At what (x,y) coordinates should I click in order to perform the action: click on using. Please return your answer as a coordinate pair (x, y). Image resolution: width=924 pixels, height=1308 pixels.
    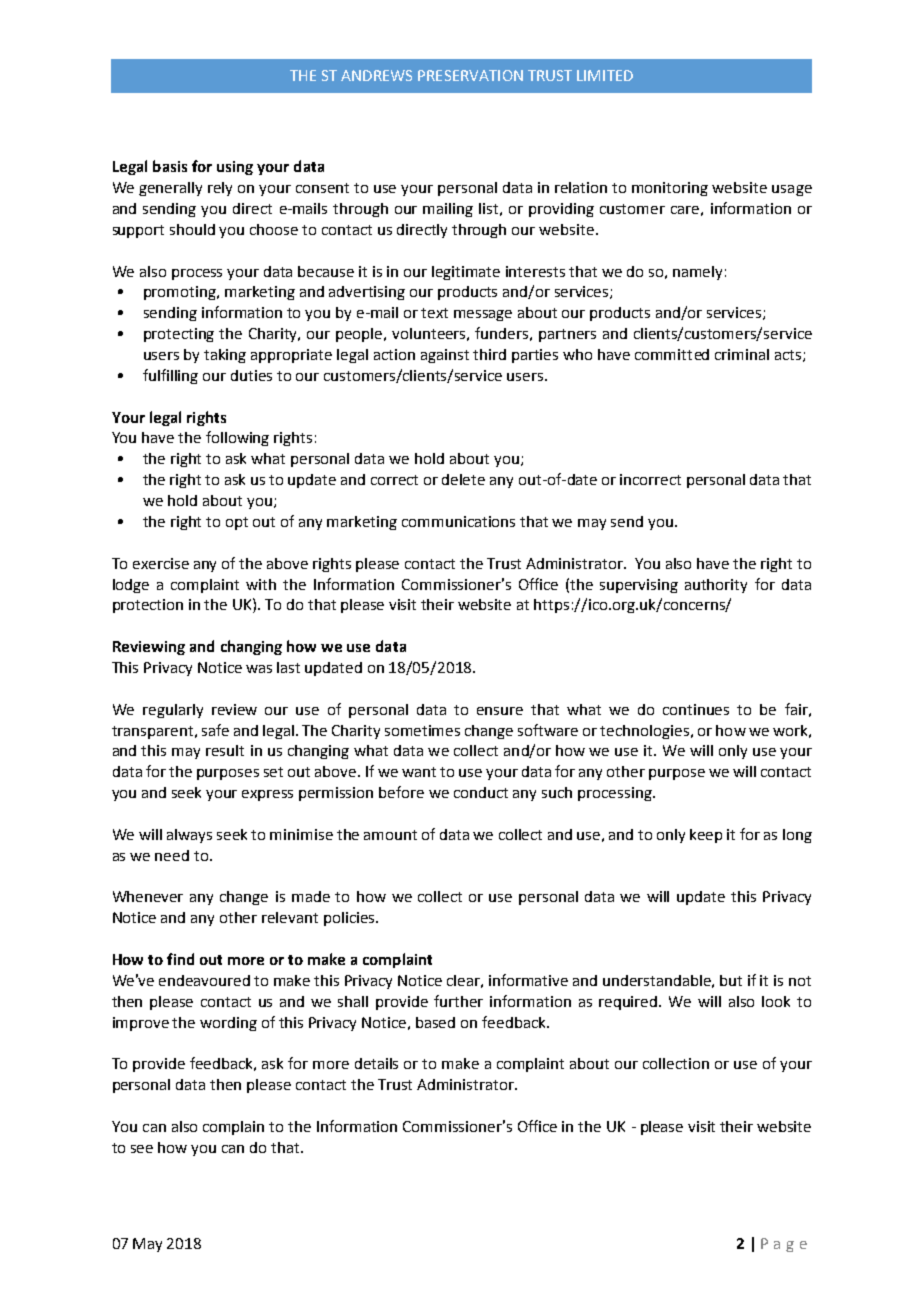
    Looking at the image, I should click on (235, 168).
